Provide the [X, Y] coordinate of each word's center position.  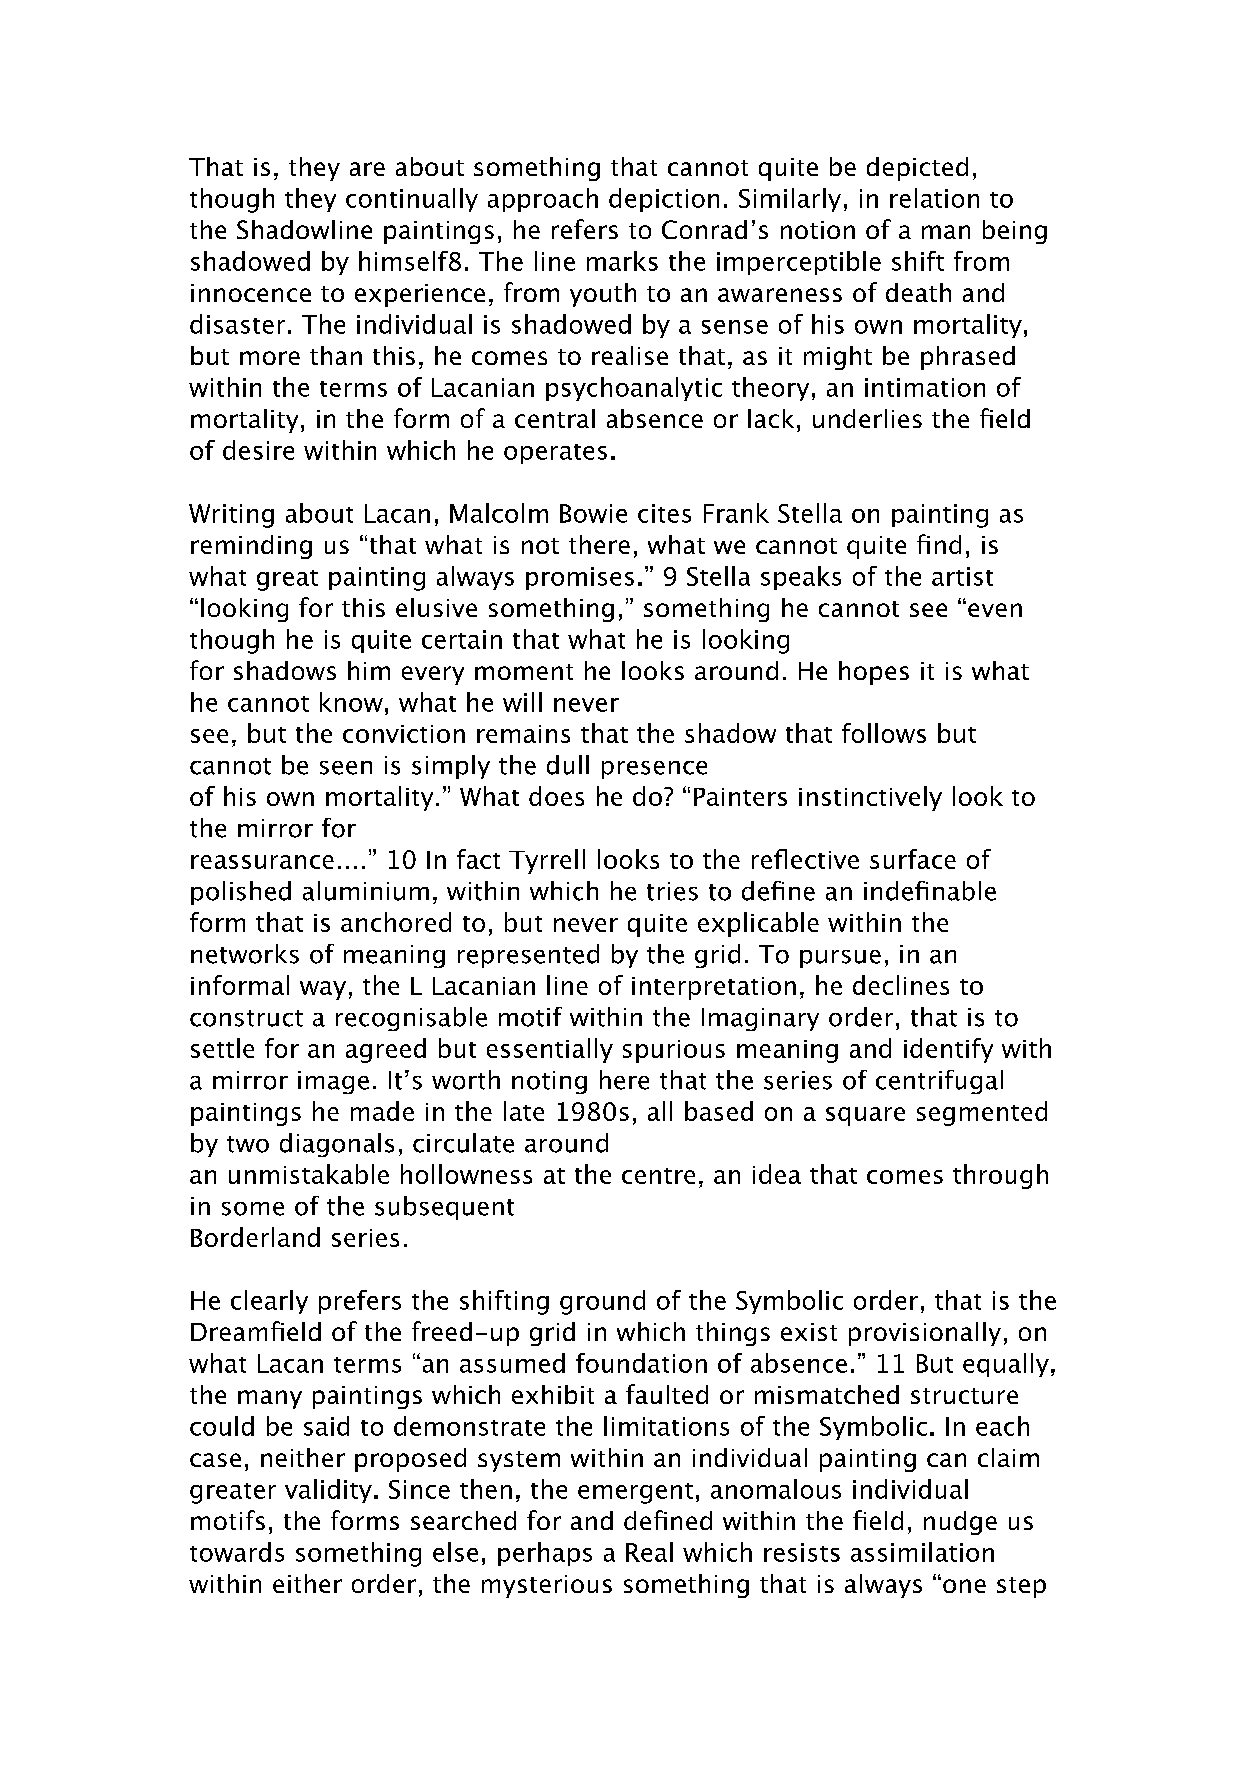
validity [328, 1491]
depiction [664, 200]
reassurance [262, 862]
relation [934, 198]
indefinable [930, 891]
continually [412, 200]
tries [672, 891]
